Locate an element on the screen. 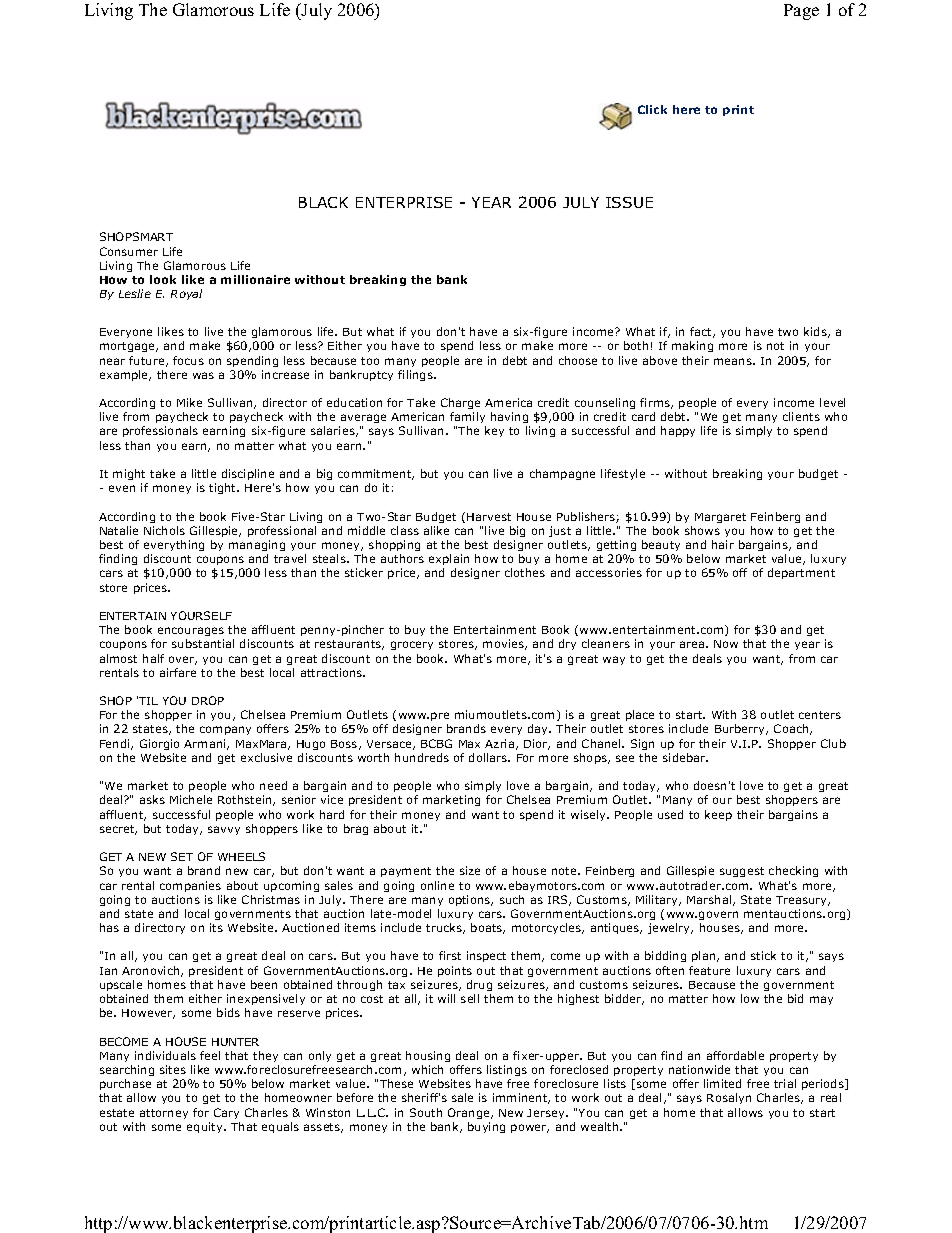 The image size is (952, 1233). Cary is located at coordinates (226, 1113).
